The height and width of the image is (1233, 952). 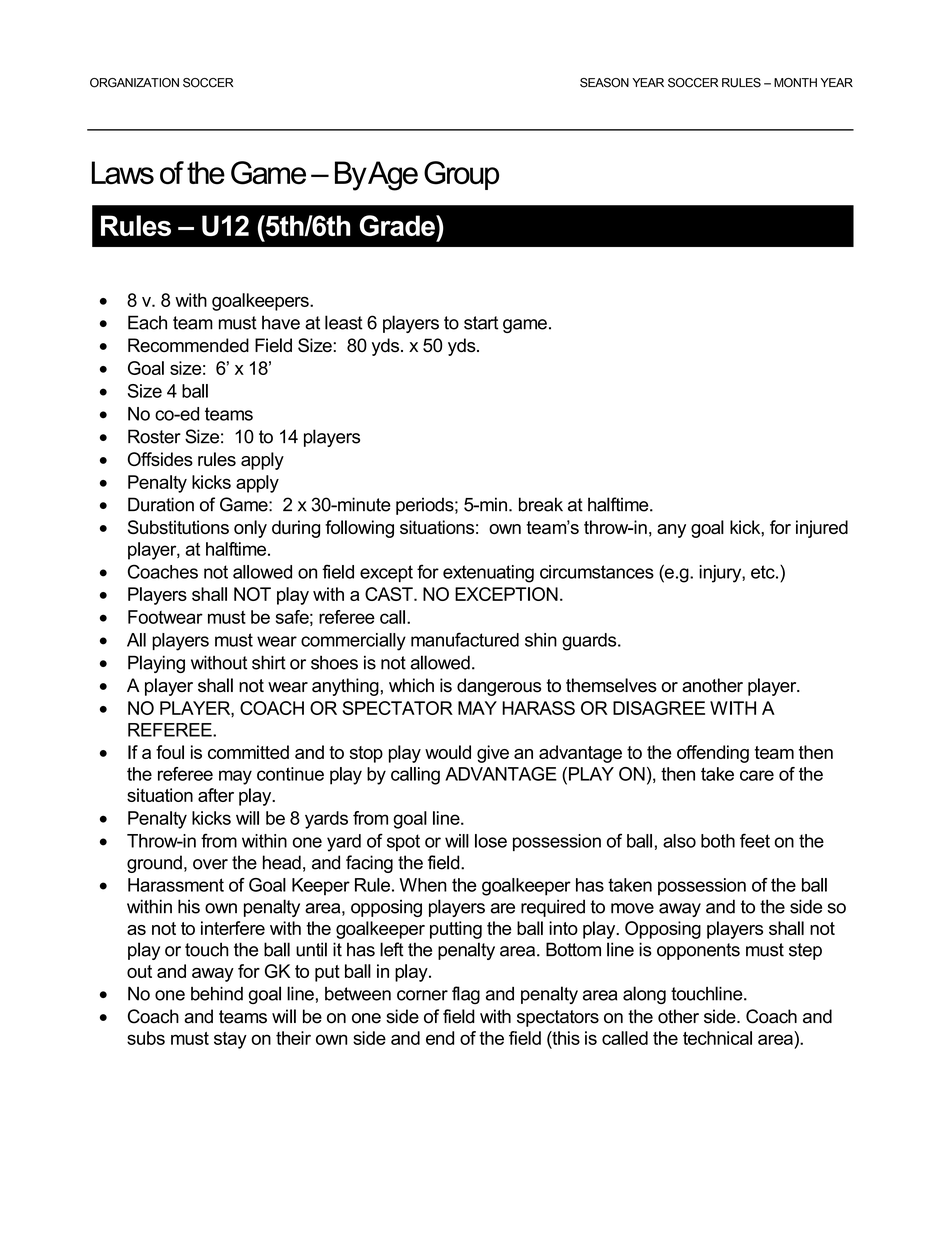 I want to click on Recommended, so click(x=188, y=345).
